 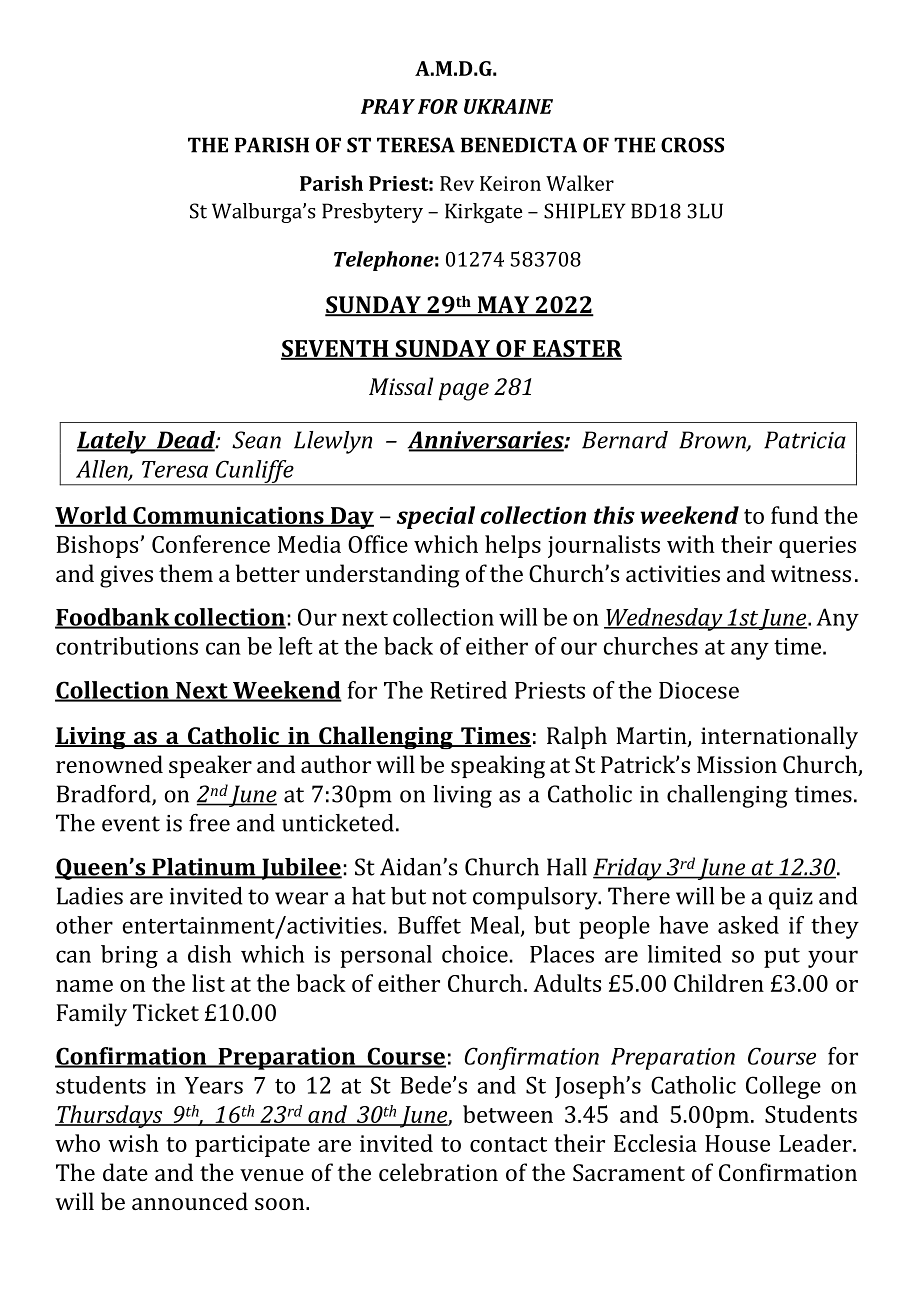 What do you see at coordinates (692, 145) in the screenshot?
I see `CROSS` at bounding box center [692, 145].
